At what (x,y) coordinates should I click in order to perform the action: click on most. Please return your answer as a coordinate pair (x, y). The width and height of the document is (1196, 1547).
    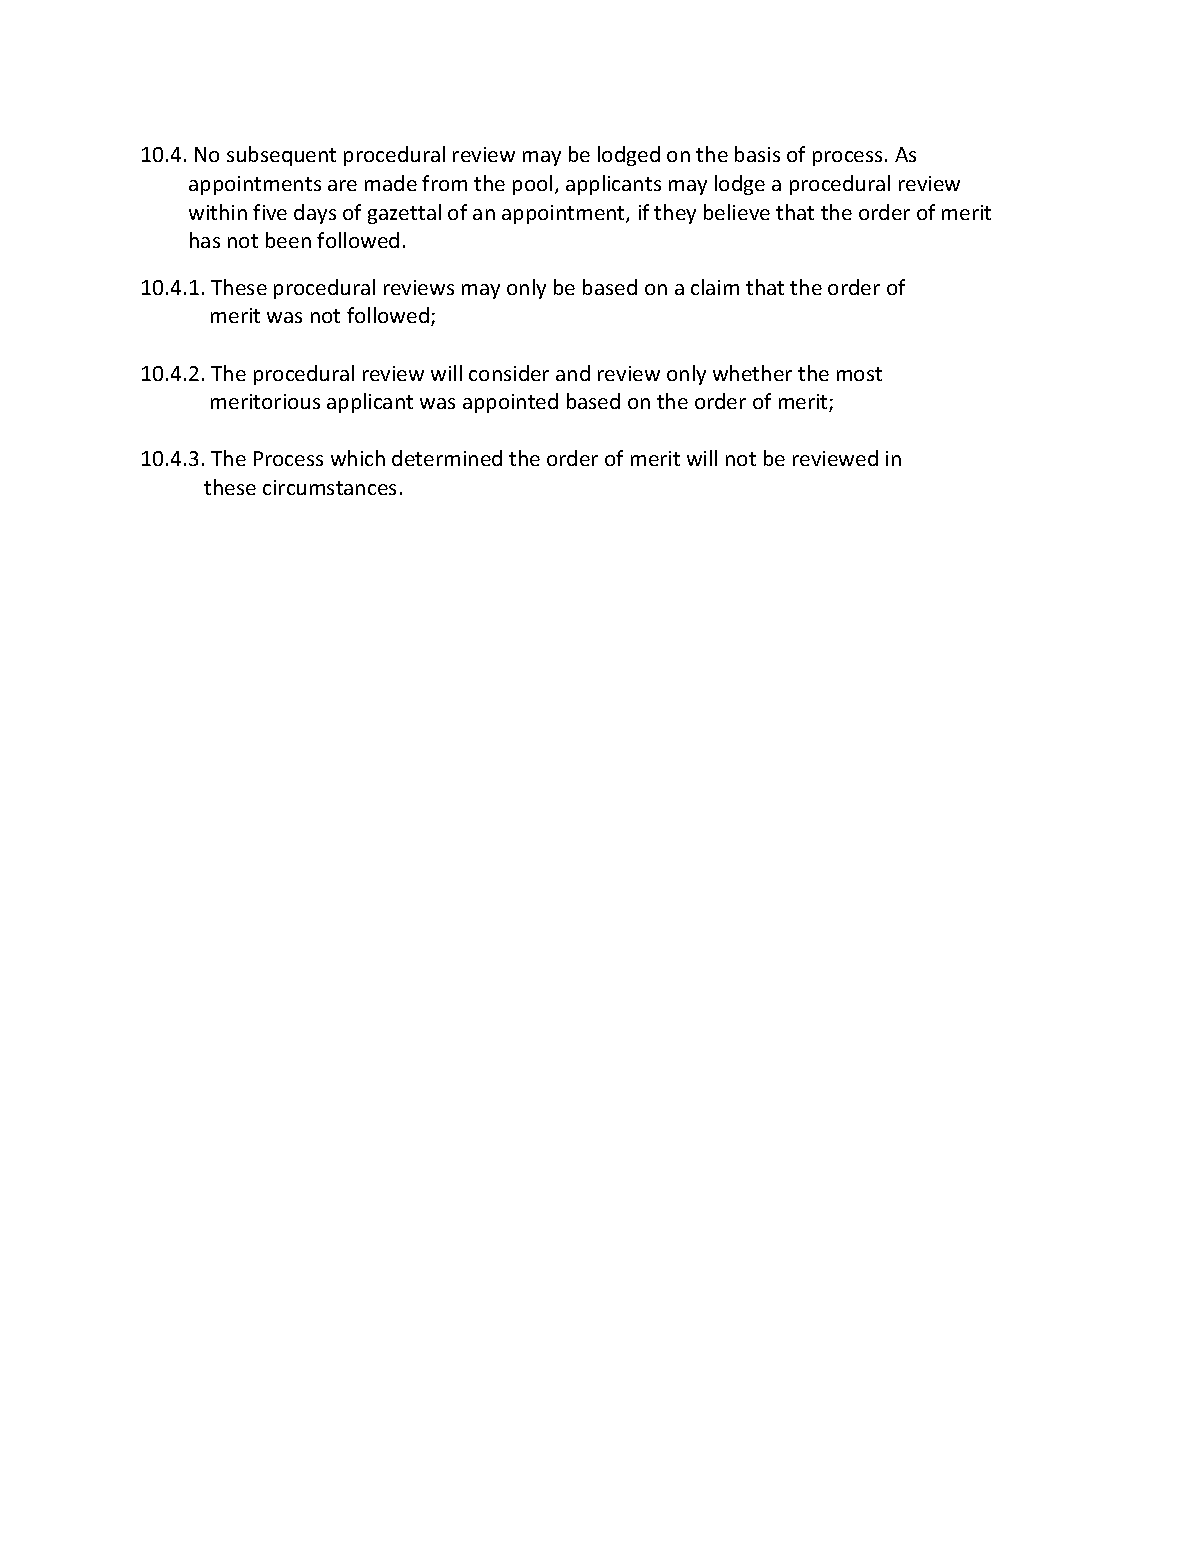
    Looking at the image, I should click on (859, 374).
